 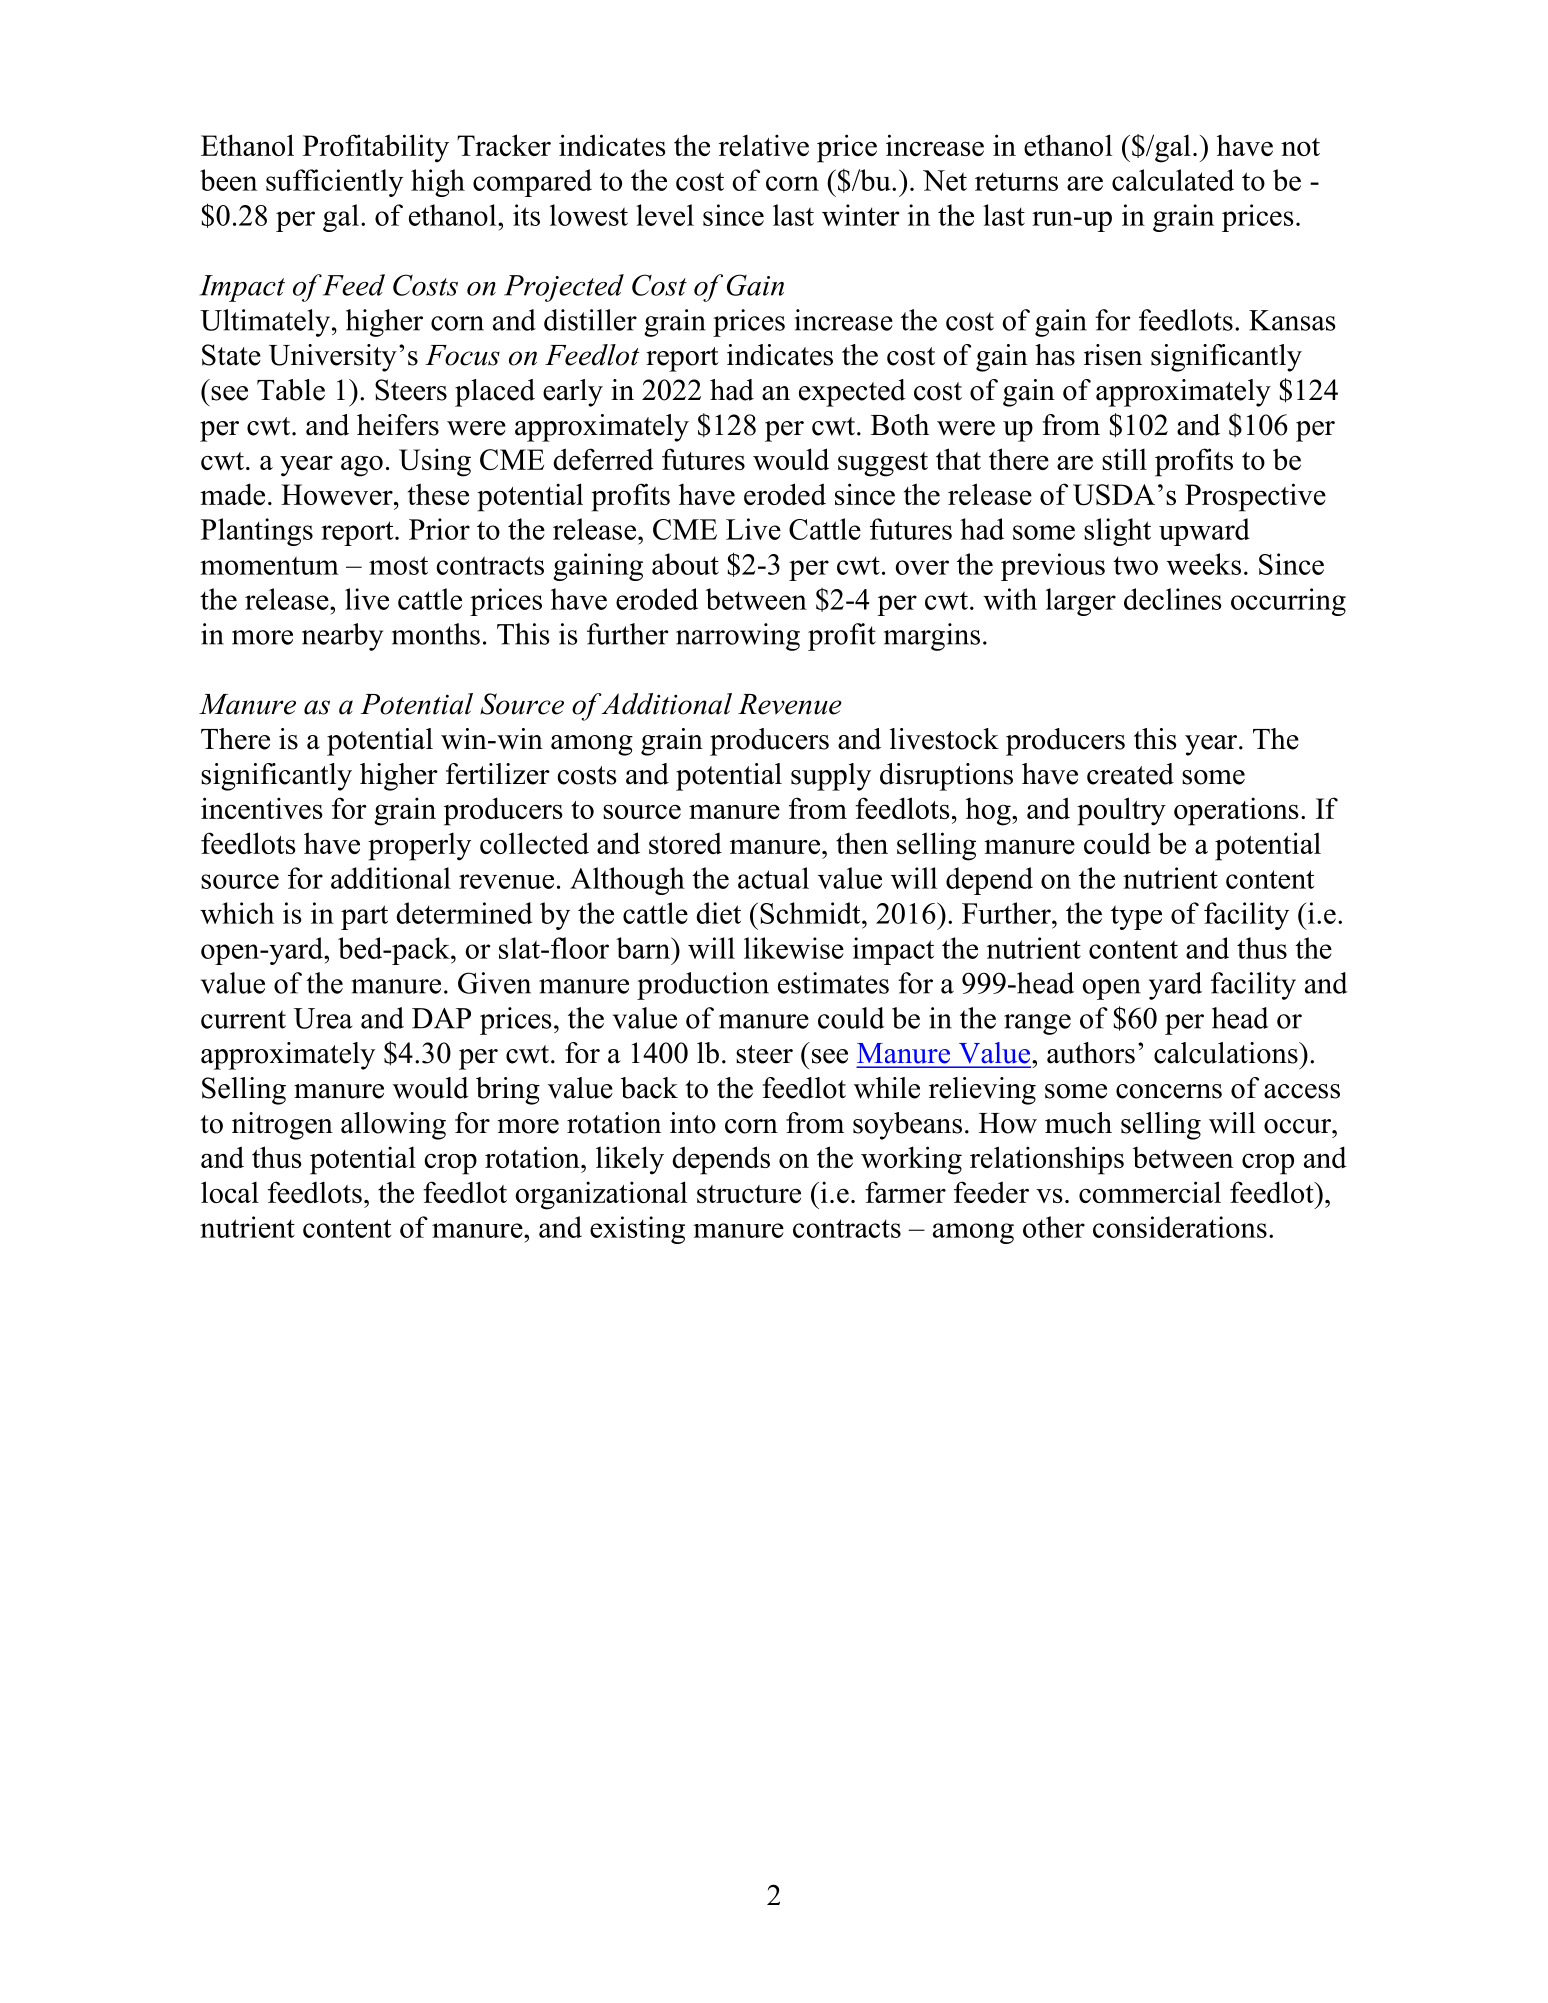 What do you see at coordinates (852, 393) in the page?
I see `expected` at bounding box center [852, 393].
